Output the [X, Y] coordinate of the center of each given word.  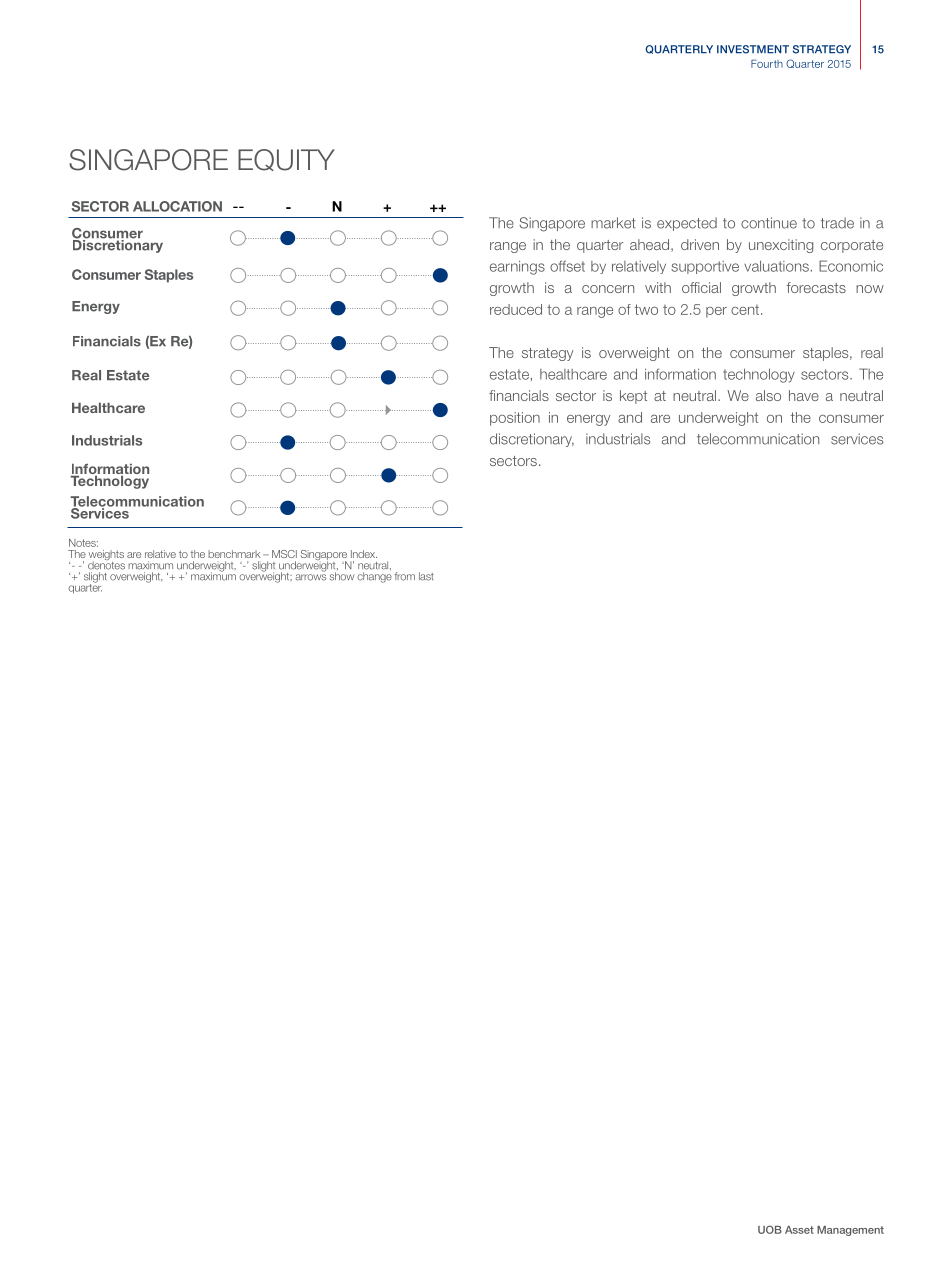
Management [850, 1231]
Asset [799, 1230]
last [426, 576]
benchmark [234, 554]
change [374, 577]
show [342, 576]
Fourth [767, 63]
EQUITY [286, 160]
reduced [516, 309]
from [405, 576]
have [804, 395]
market [613, 223]
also [768, 395]
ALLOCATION [177, 206]
